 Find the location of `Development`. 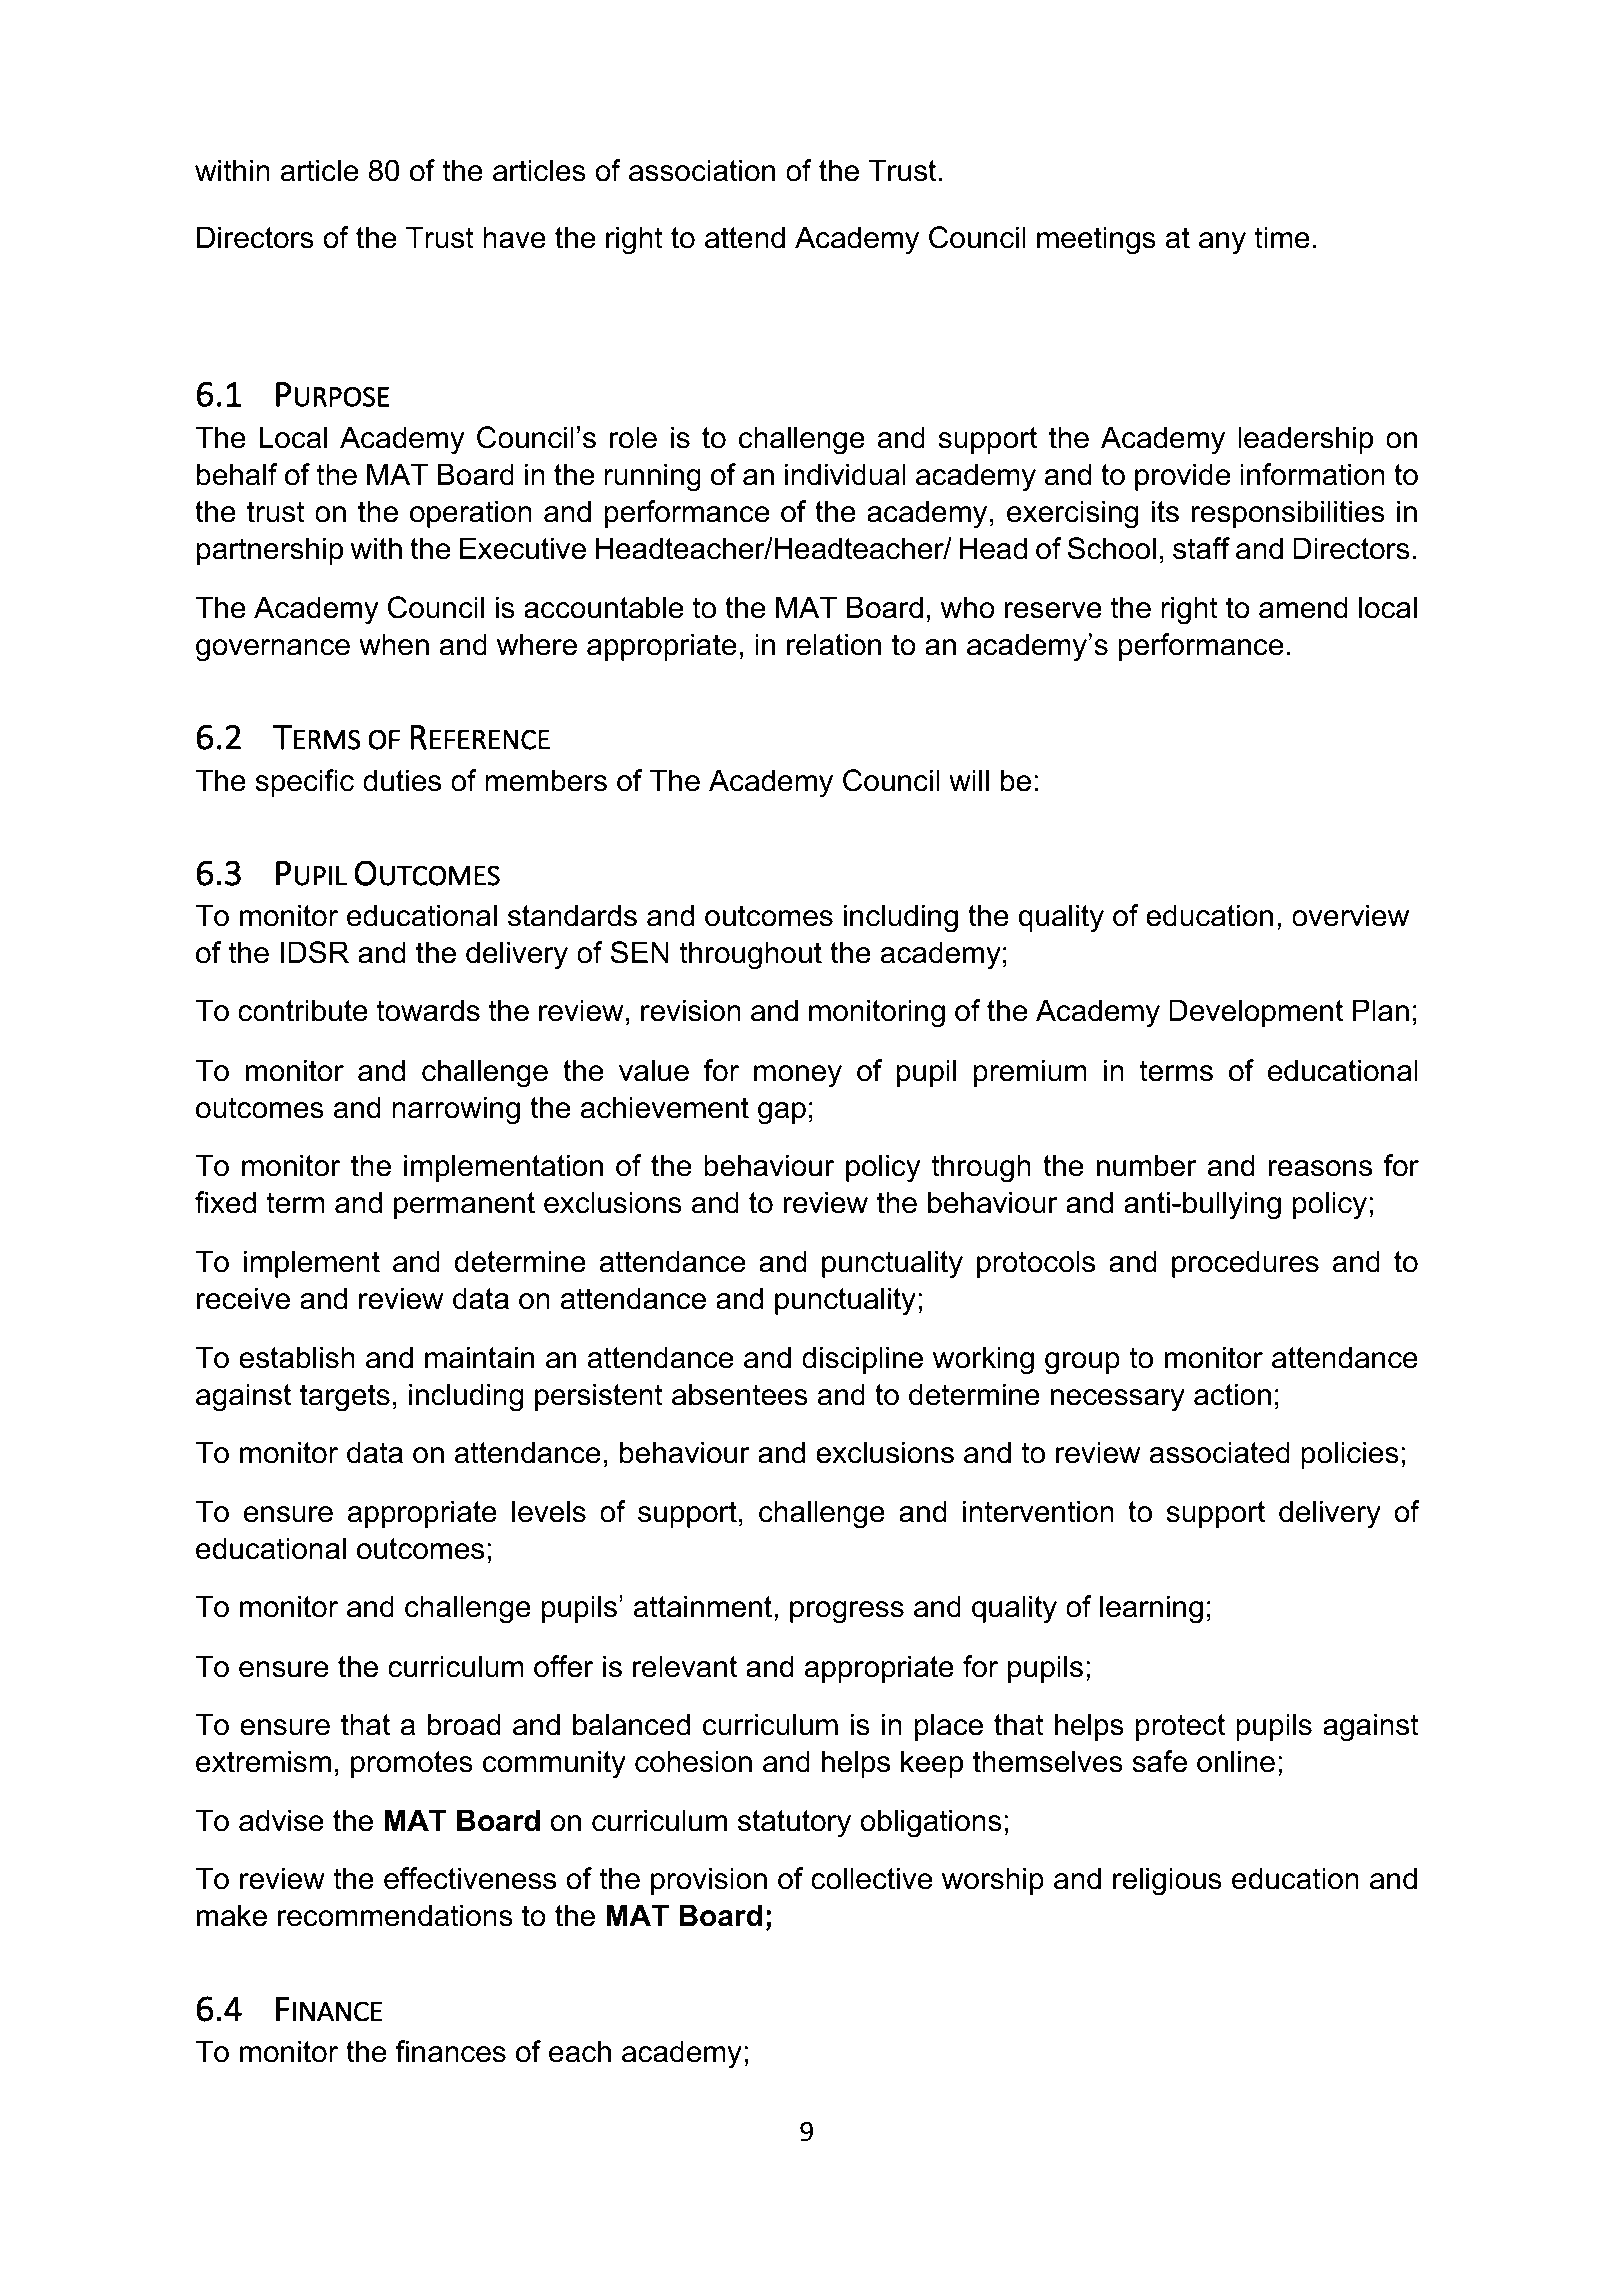

Development is located at coordinates (1256, 1013).
